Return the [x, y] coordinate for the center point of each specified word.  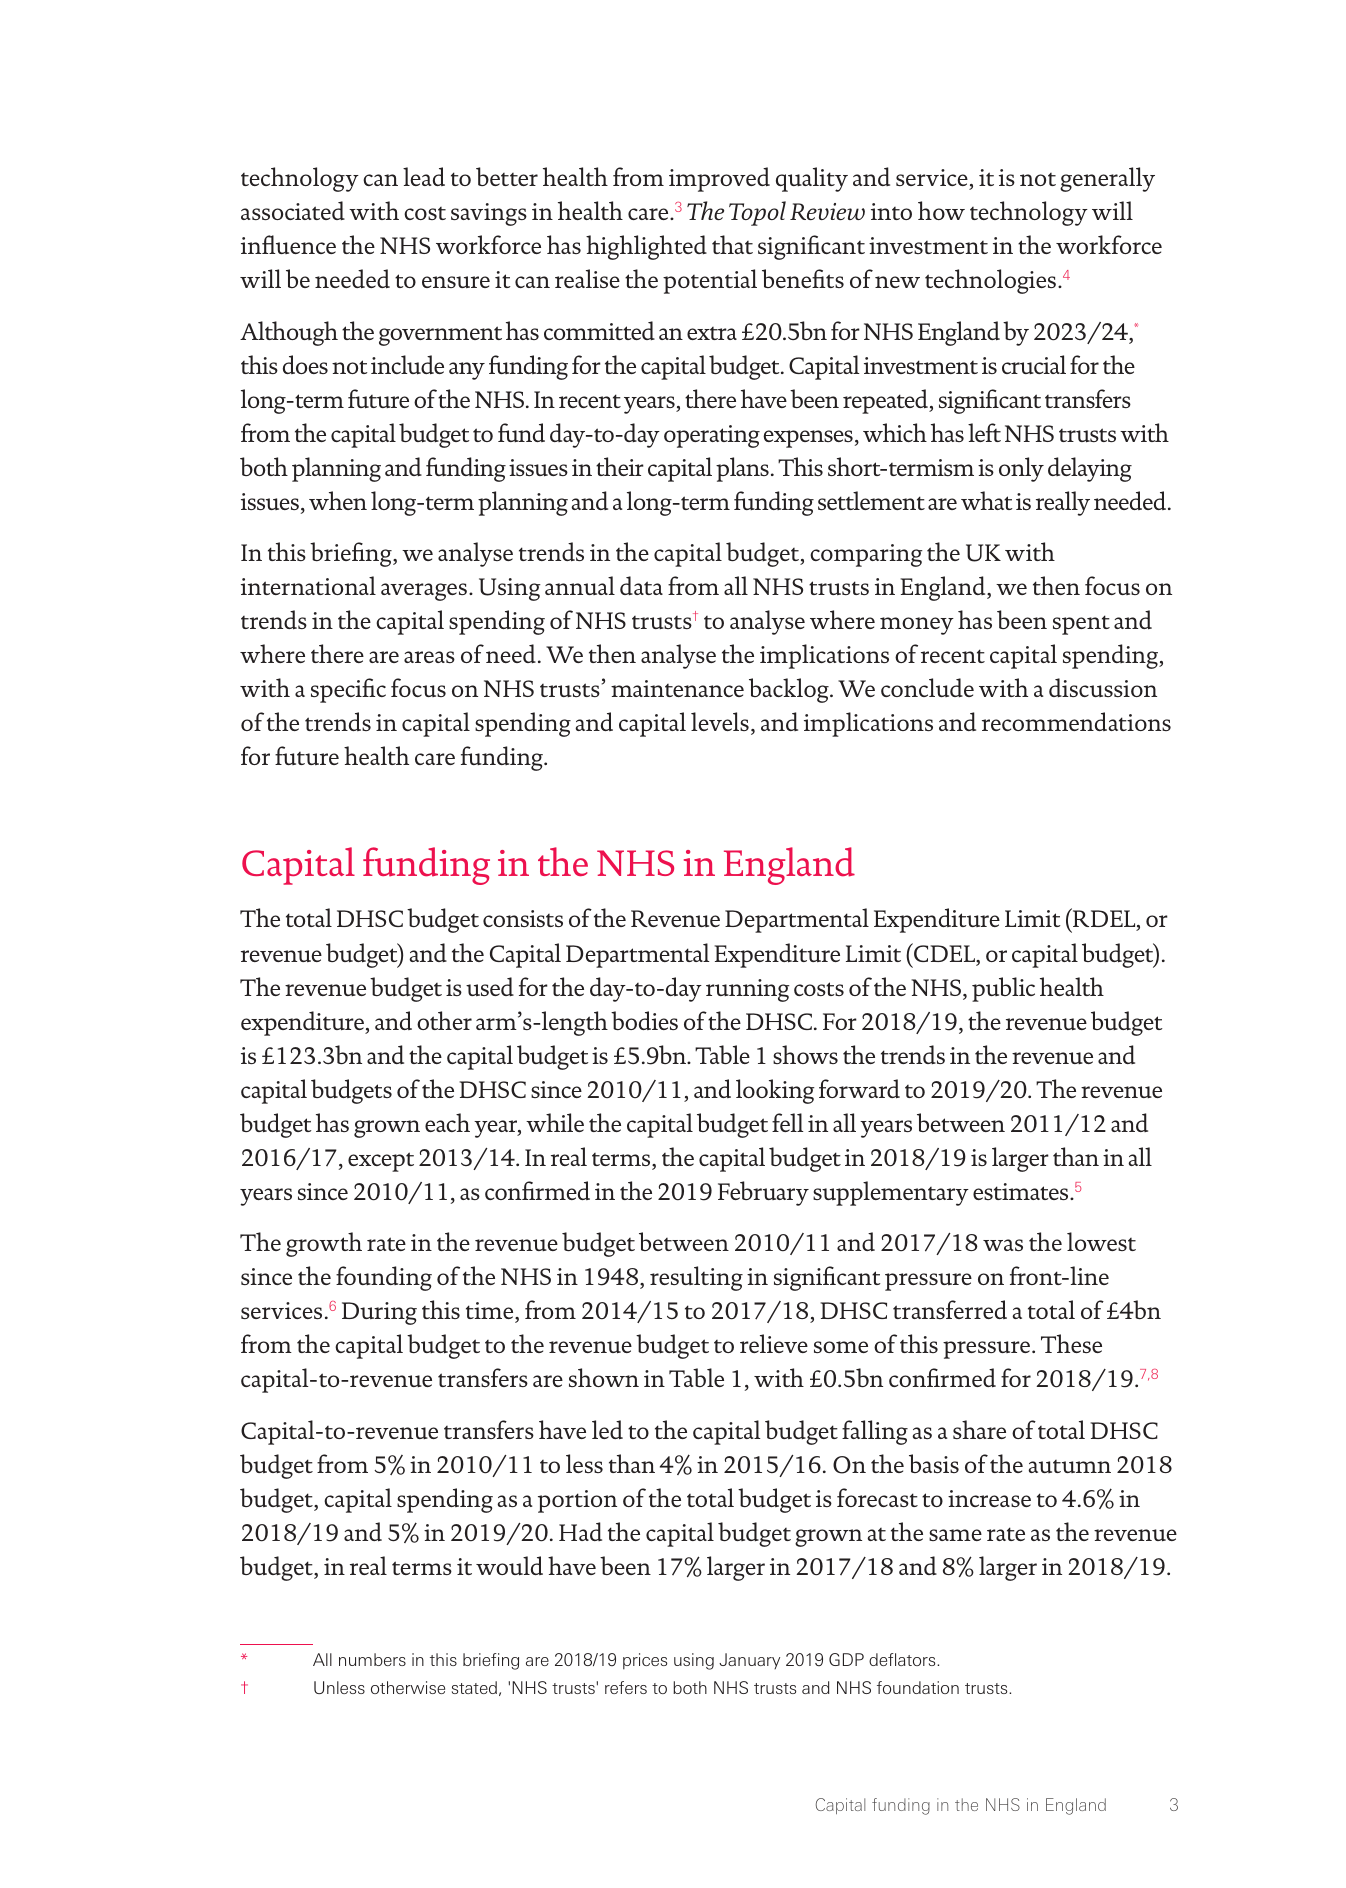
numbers [372, 1659]
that [732, 244]
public [1003, 989]
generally [1107, 179]
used [490, 986]
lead [424, 176]
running [748, 990]
